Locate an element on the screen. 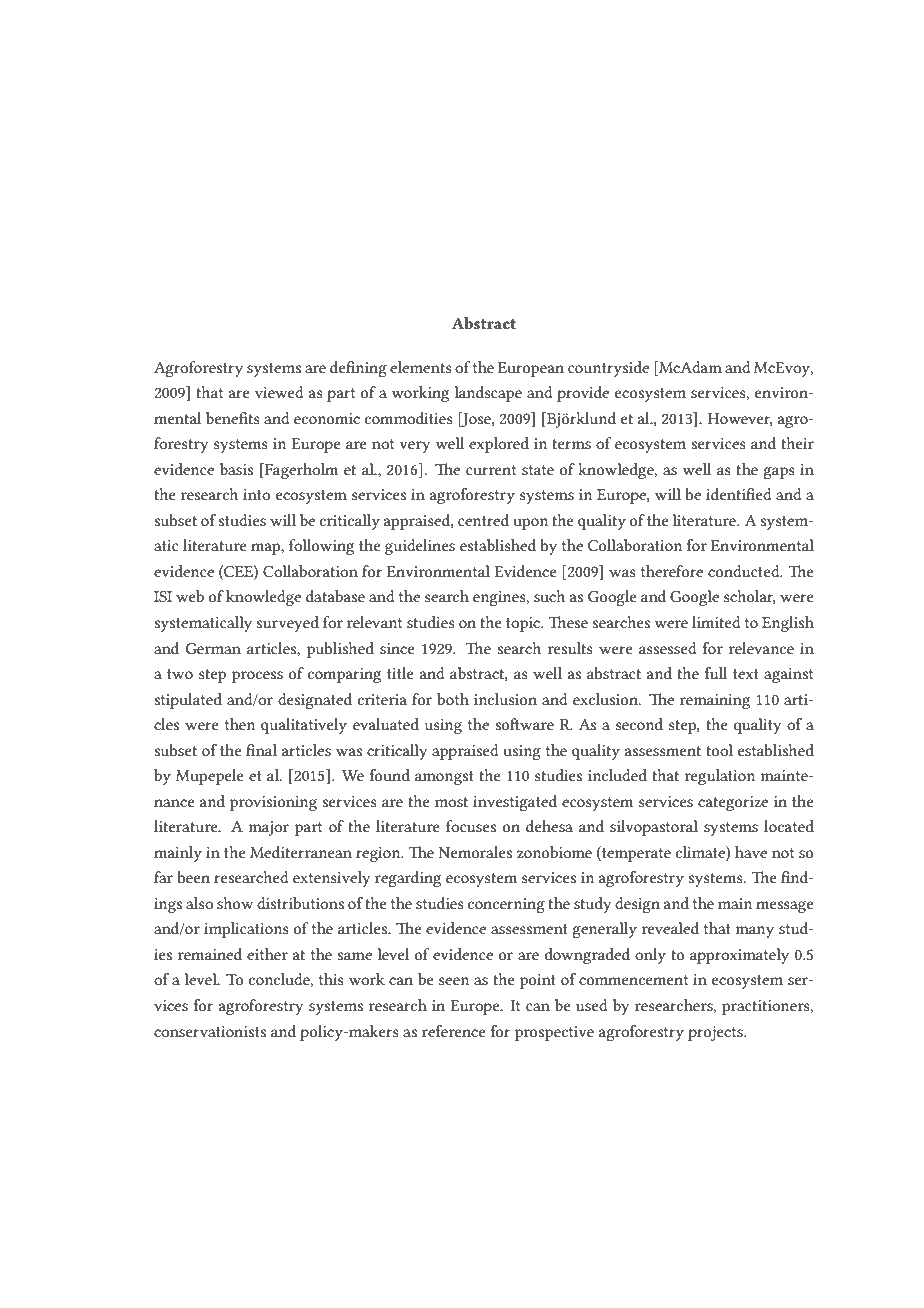 The width and height of the screenshot is (924, 1308). landscape is located at coordinates (488, 394).
